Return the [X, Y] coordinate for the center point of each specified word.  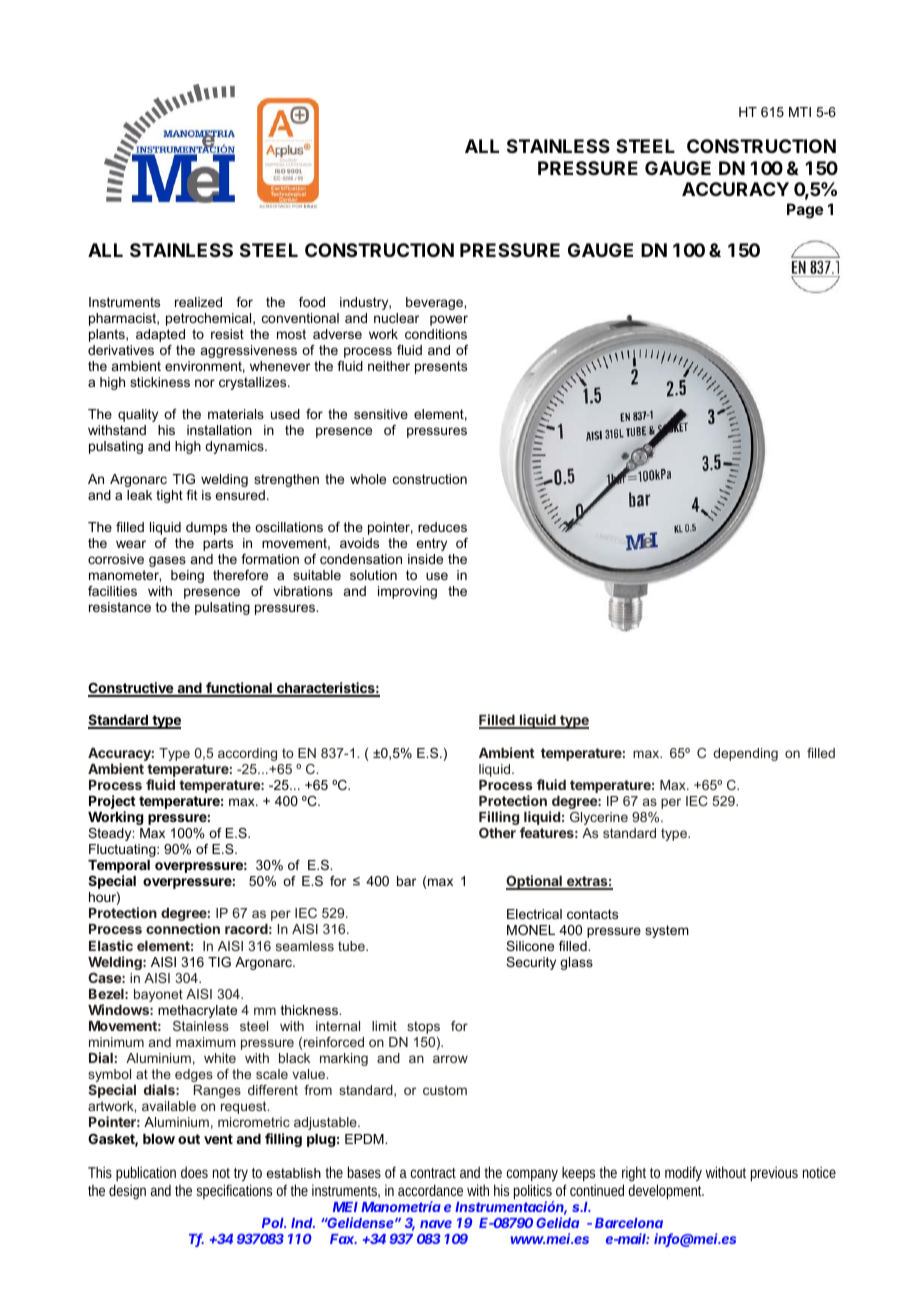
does [194, 1172]
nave [436, 1224]
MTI [800, 112]
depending [745, 754]
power [449, 320]
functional [239, 689]
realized [198, 302]
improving [407, 592]
